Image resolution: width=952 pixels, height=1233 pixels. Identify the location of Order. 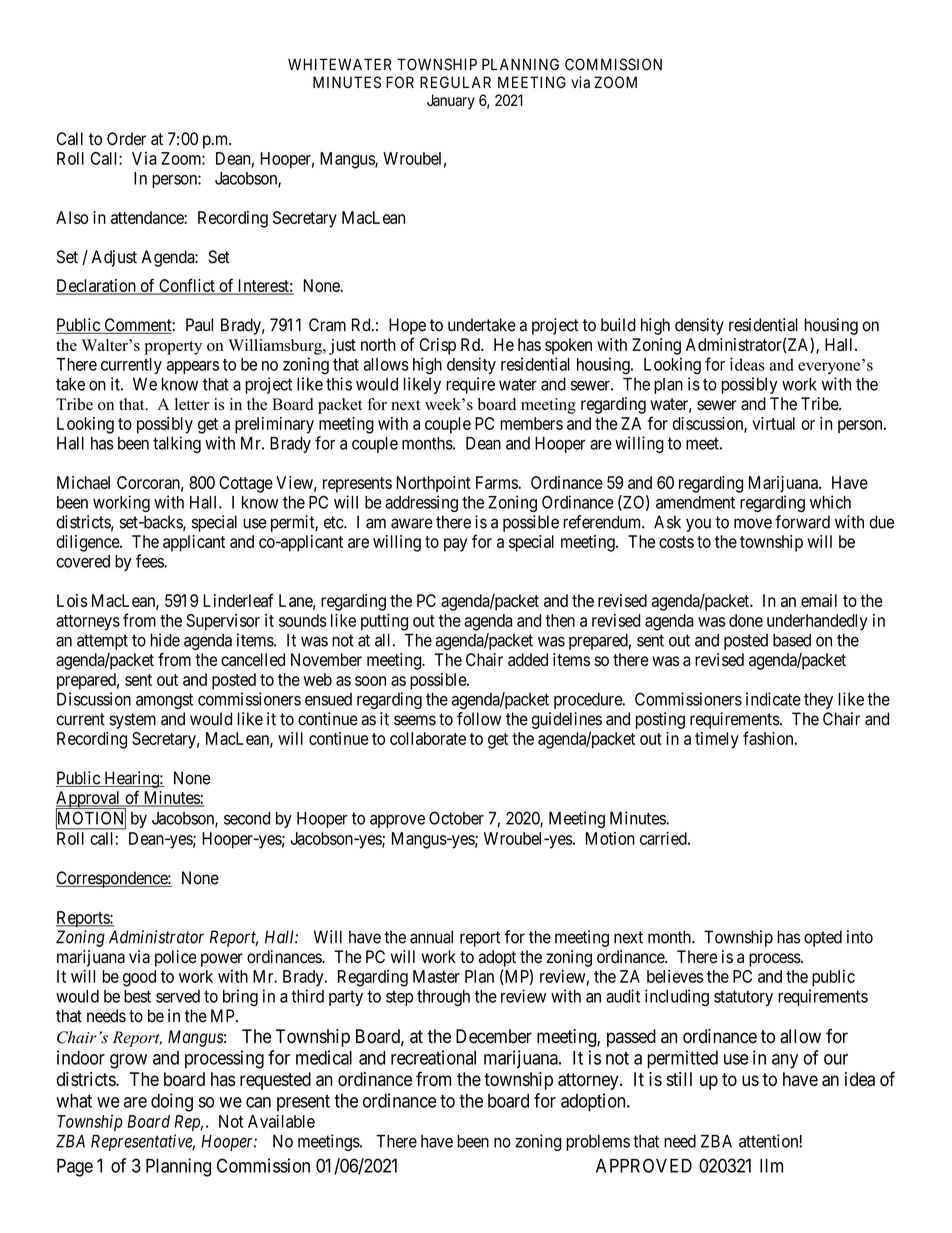
(126, 139).
